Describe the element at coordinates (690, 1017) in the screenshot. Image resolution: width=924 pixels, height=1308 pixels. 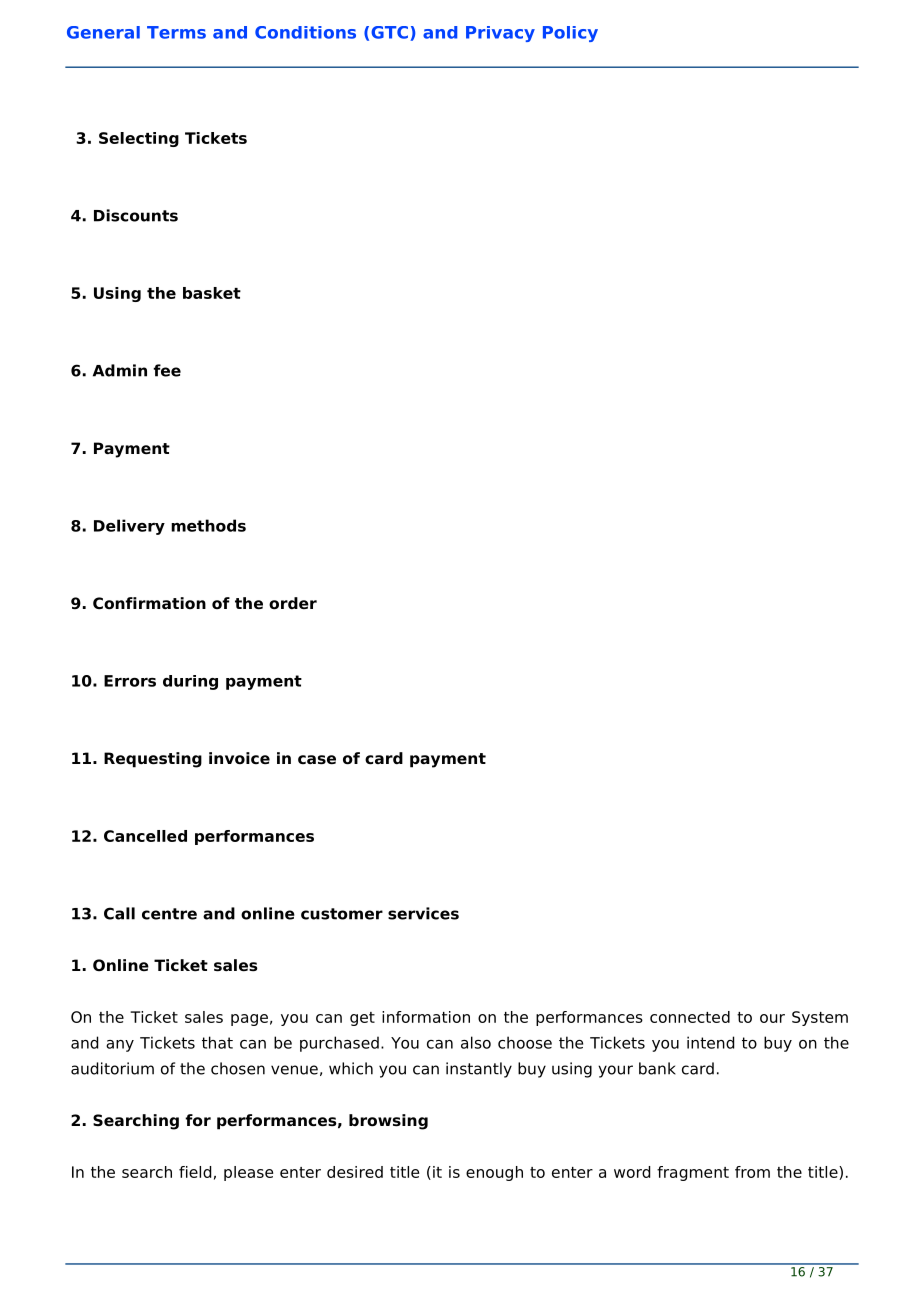
I see `connected` at that location.
